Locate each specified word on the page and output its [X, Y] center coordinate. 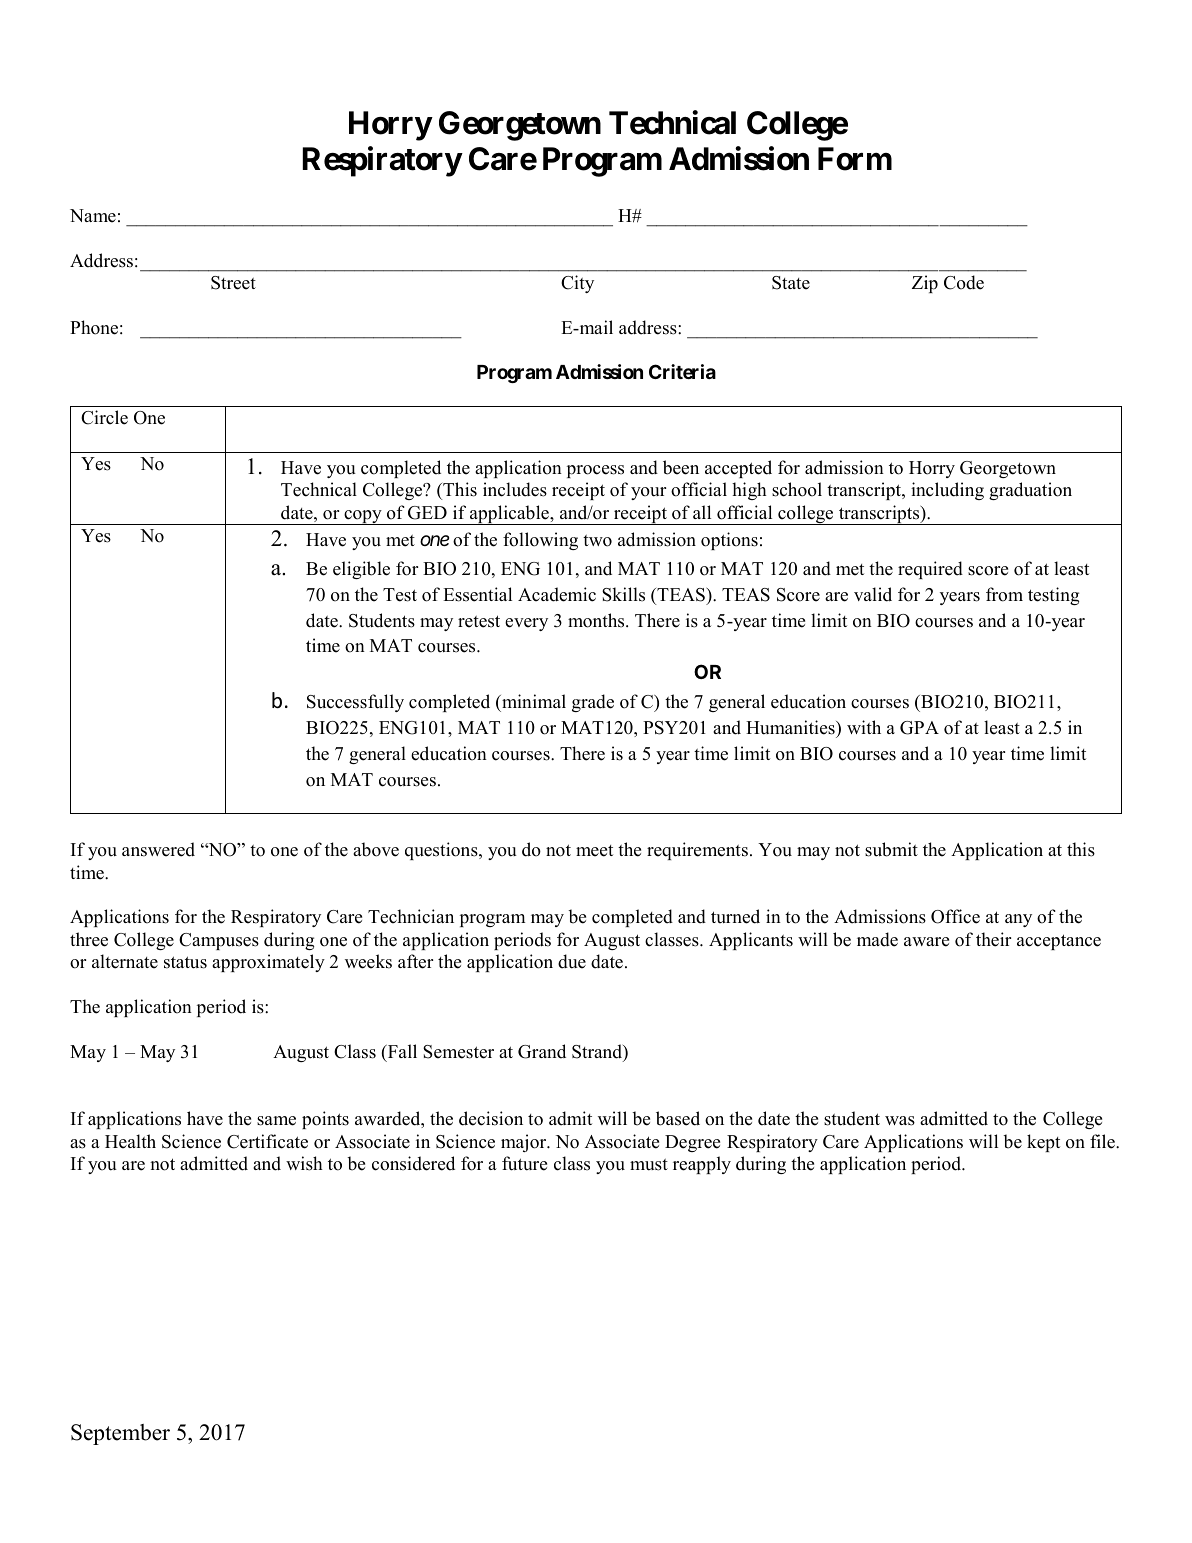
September [120, 1434]
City [577, 284]
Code [964, 282]
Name [93, 216]
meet [594, 851]
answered [158, 849]
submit [891, 849]
